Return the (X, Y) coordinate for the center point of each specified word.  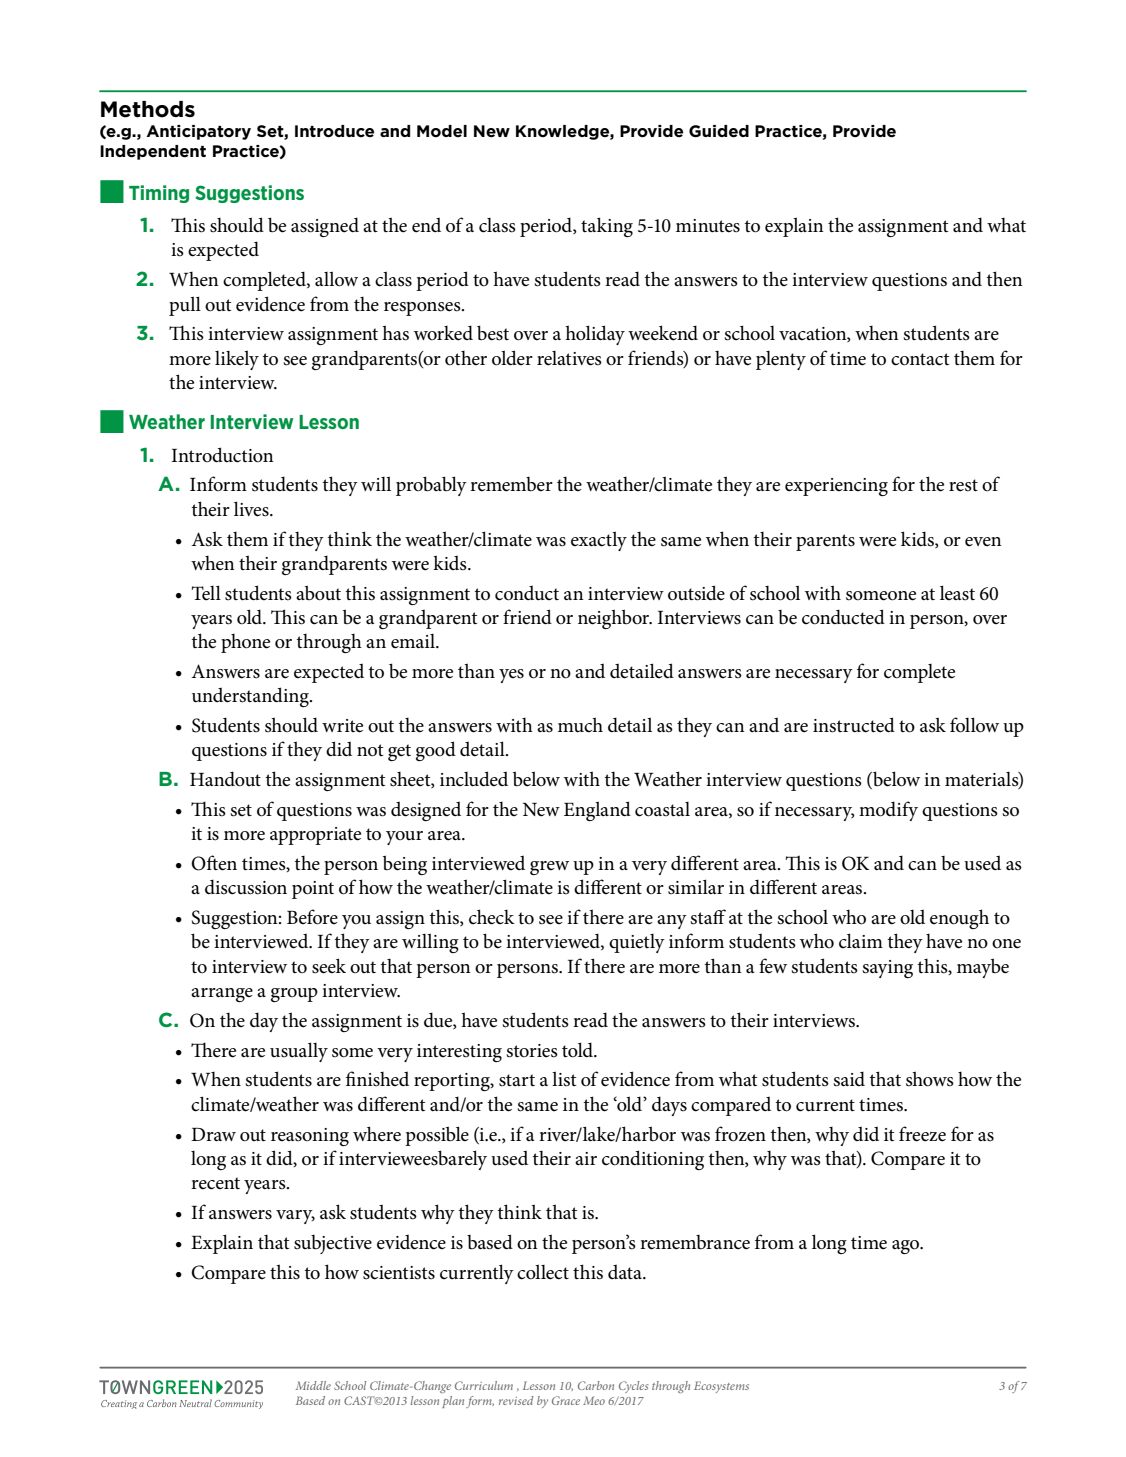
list (564, 1079)
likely (237, 360)
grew (549, 868)
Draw (213, 1134)
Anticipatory (198, 132)
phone (245, 643)
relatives (569, 358)
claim (861, 940)
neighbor (615, 619)
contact (920, 359)
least (957, 593)
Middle (313, 1385)
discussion (246, 887)
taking (607, 227)
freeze (922, 1134)
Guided (719, 131)
